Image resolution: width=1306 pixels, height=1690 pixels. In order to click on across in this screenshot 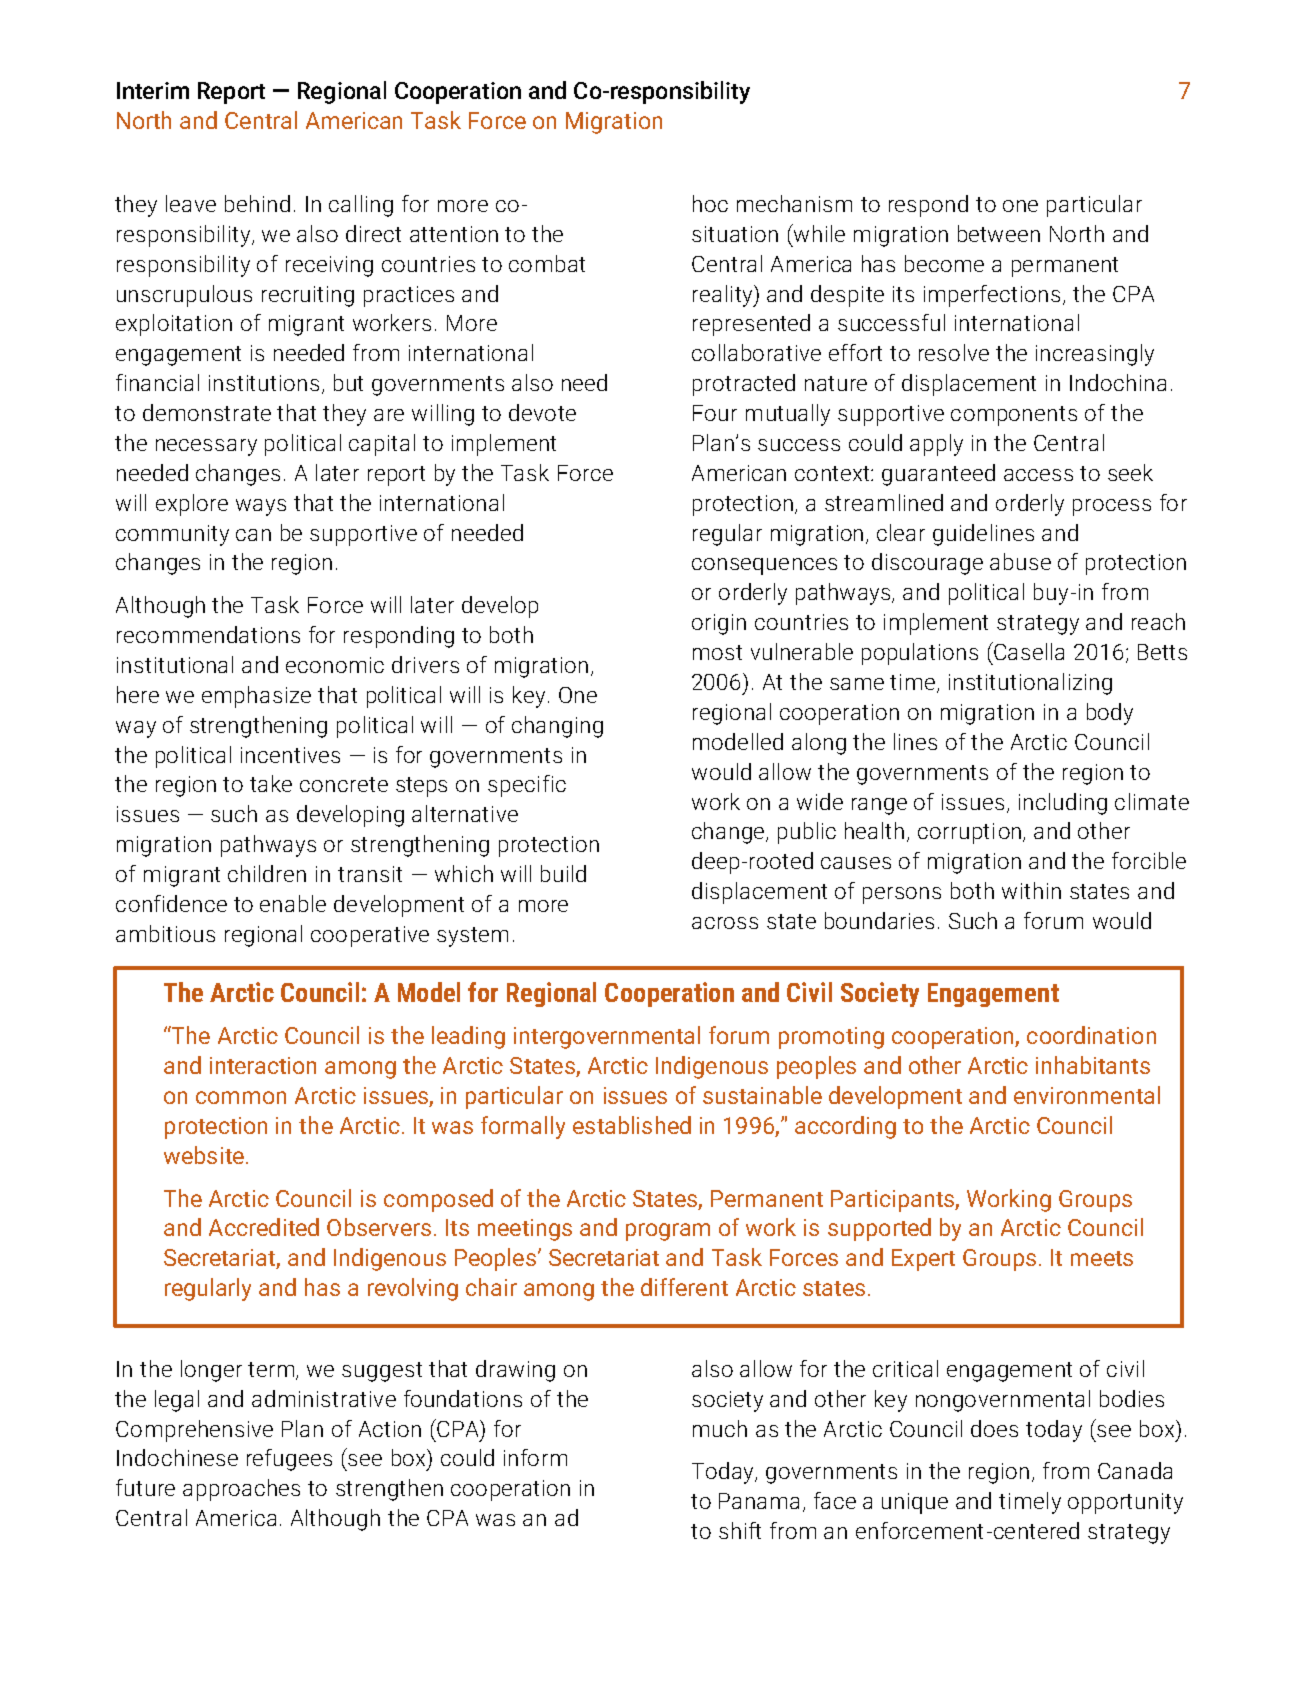, I will do `click(725, 923)`.
